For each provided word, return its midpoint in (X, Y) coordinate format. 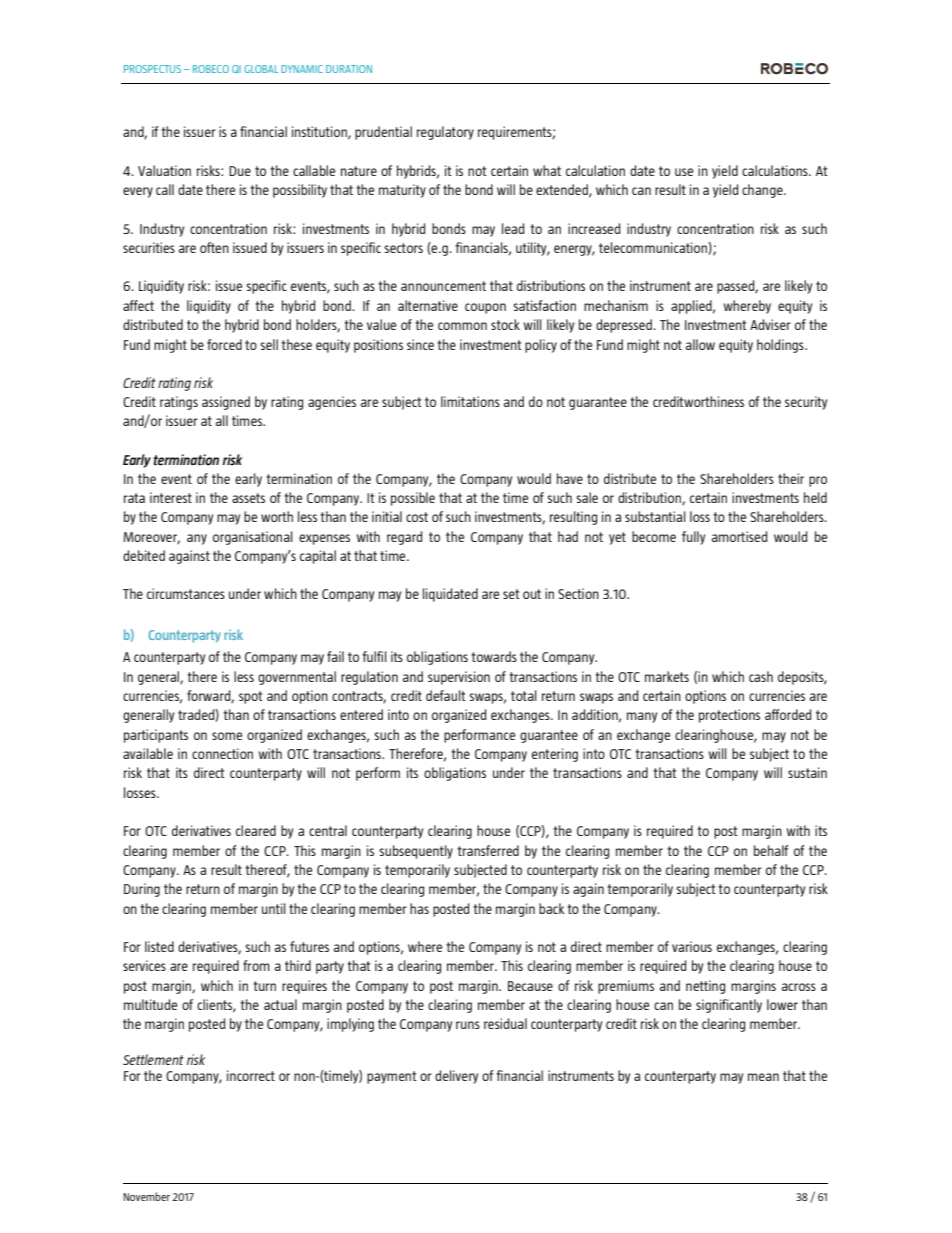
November (146, 1196)
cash (761, 676)
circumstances (186, 593)
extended (563, 190)
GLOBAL (261, 69)
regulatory (445, 133)
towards (494, 656)
